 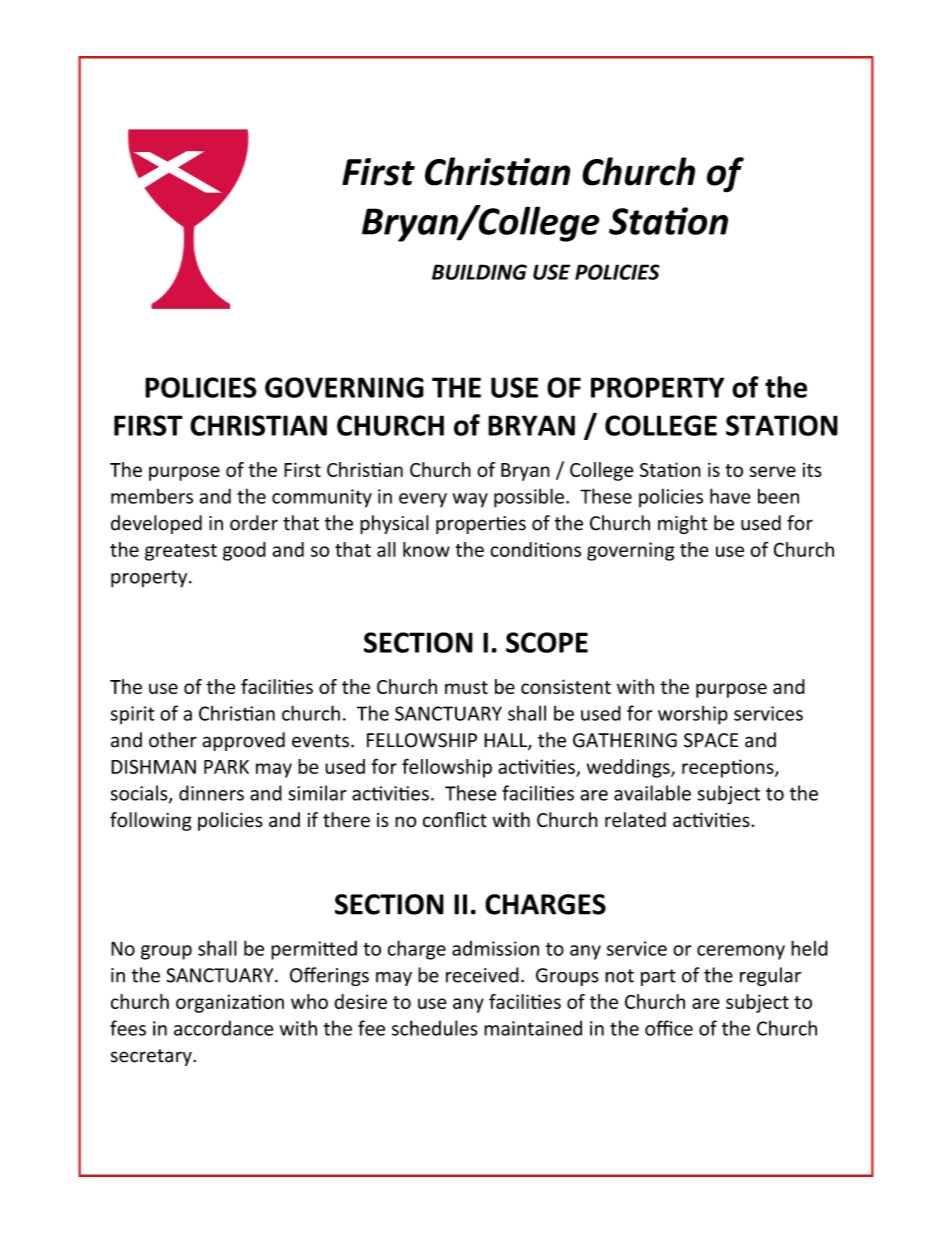 What do you see at coordinates (423, 500) in the document?
I see `every` at bounding box center [423, 500].
